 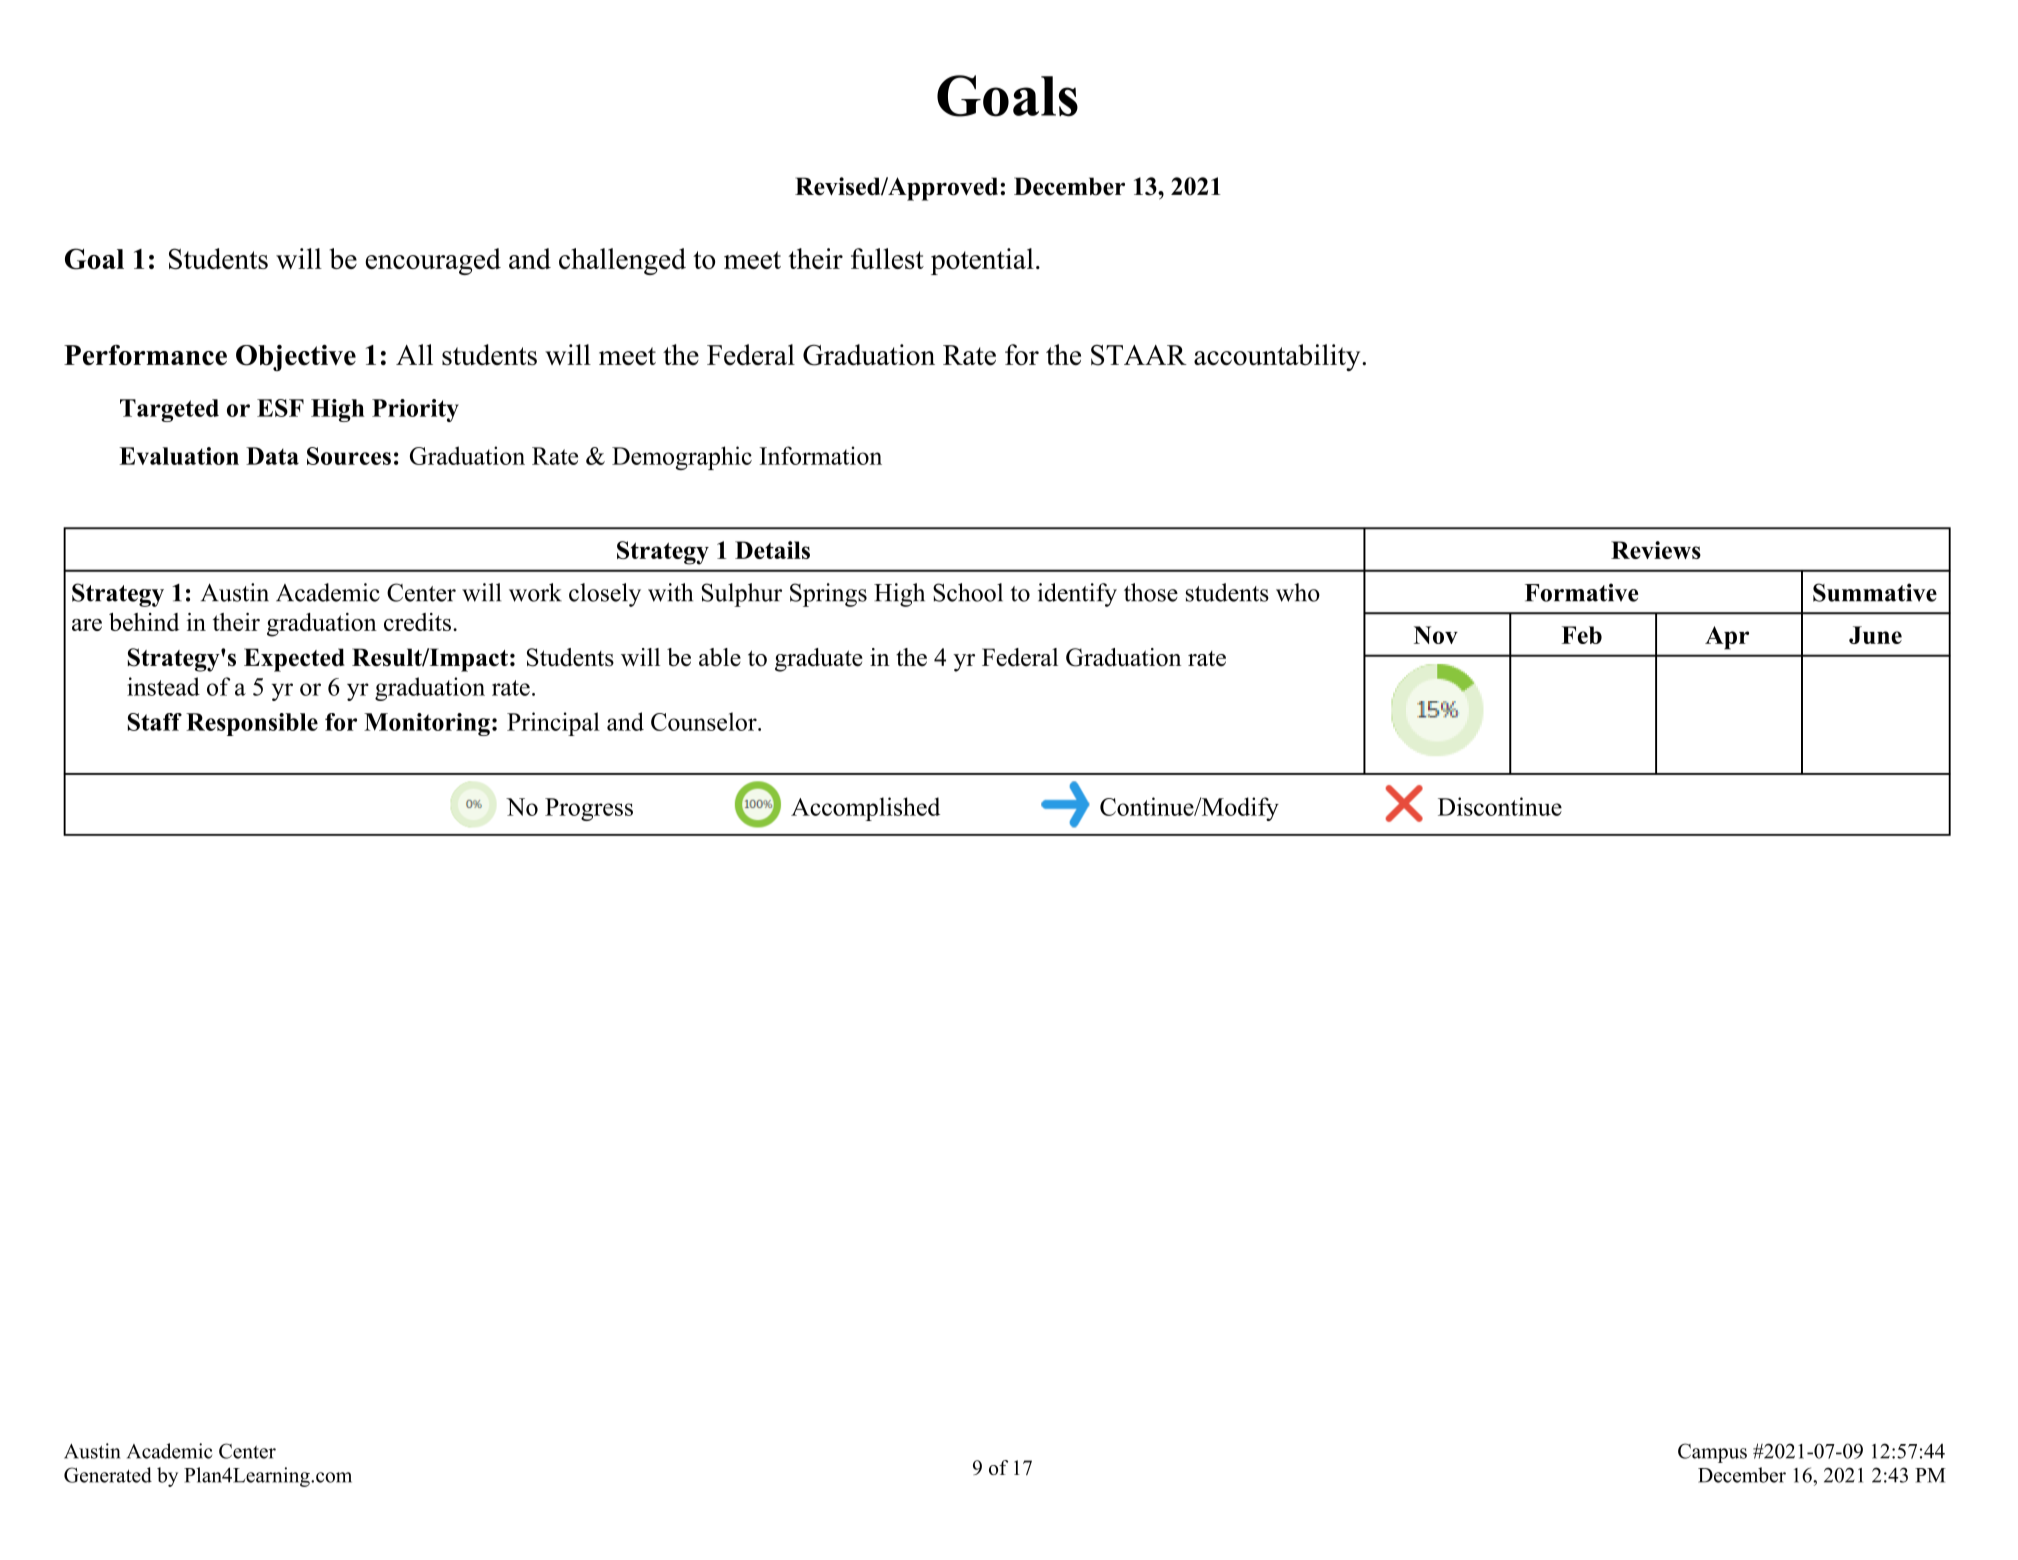 I want to click on Counselor, so click(x=705, y=721).
